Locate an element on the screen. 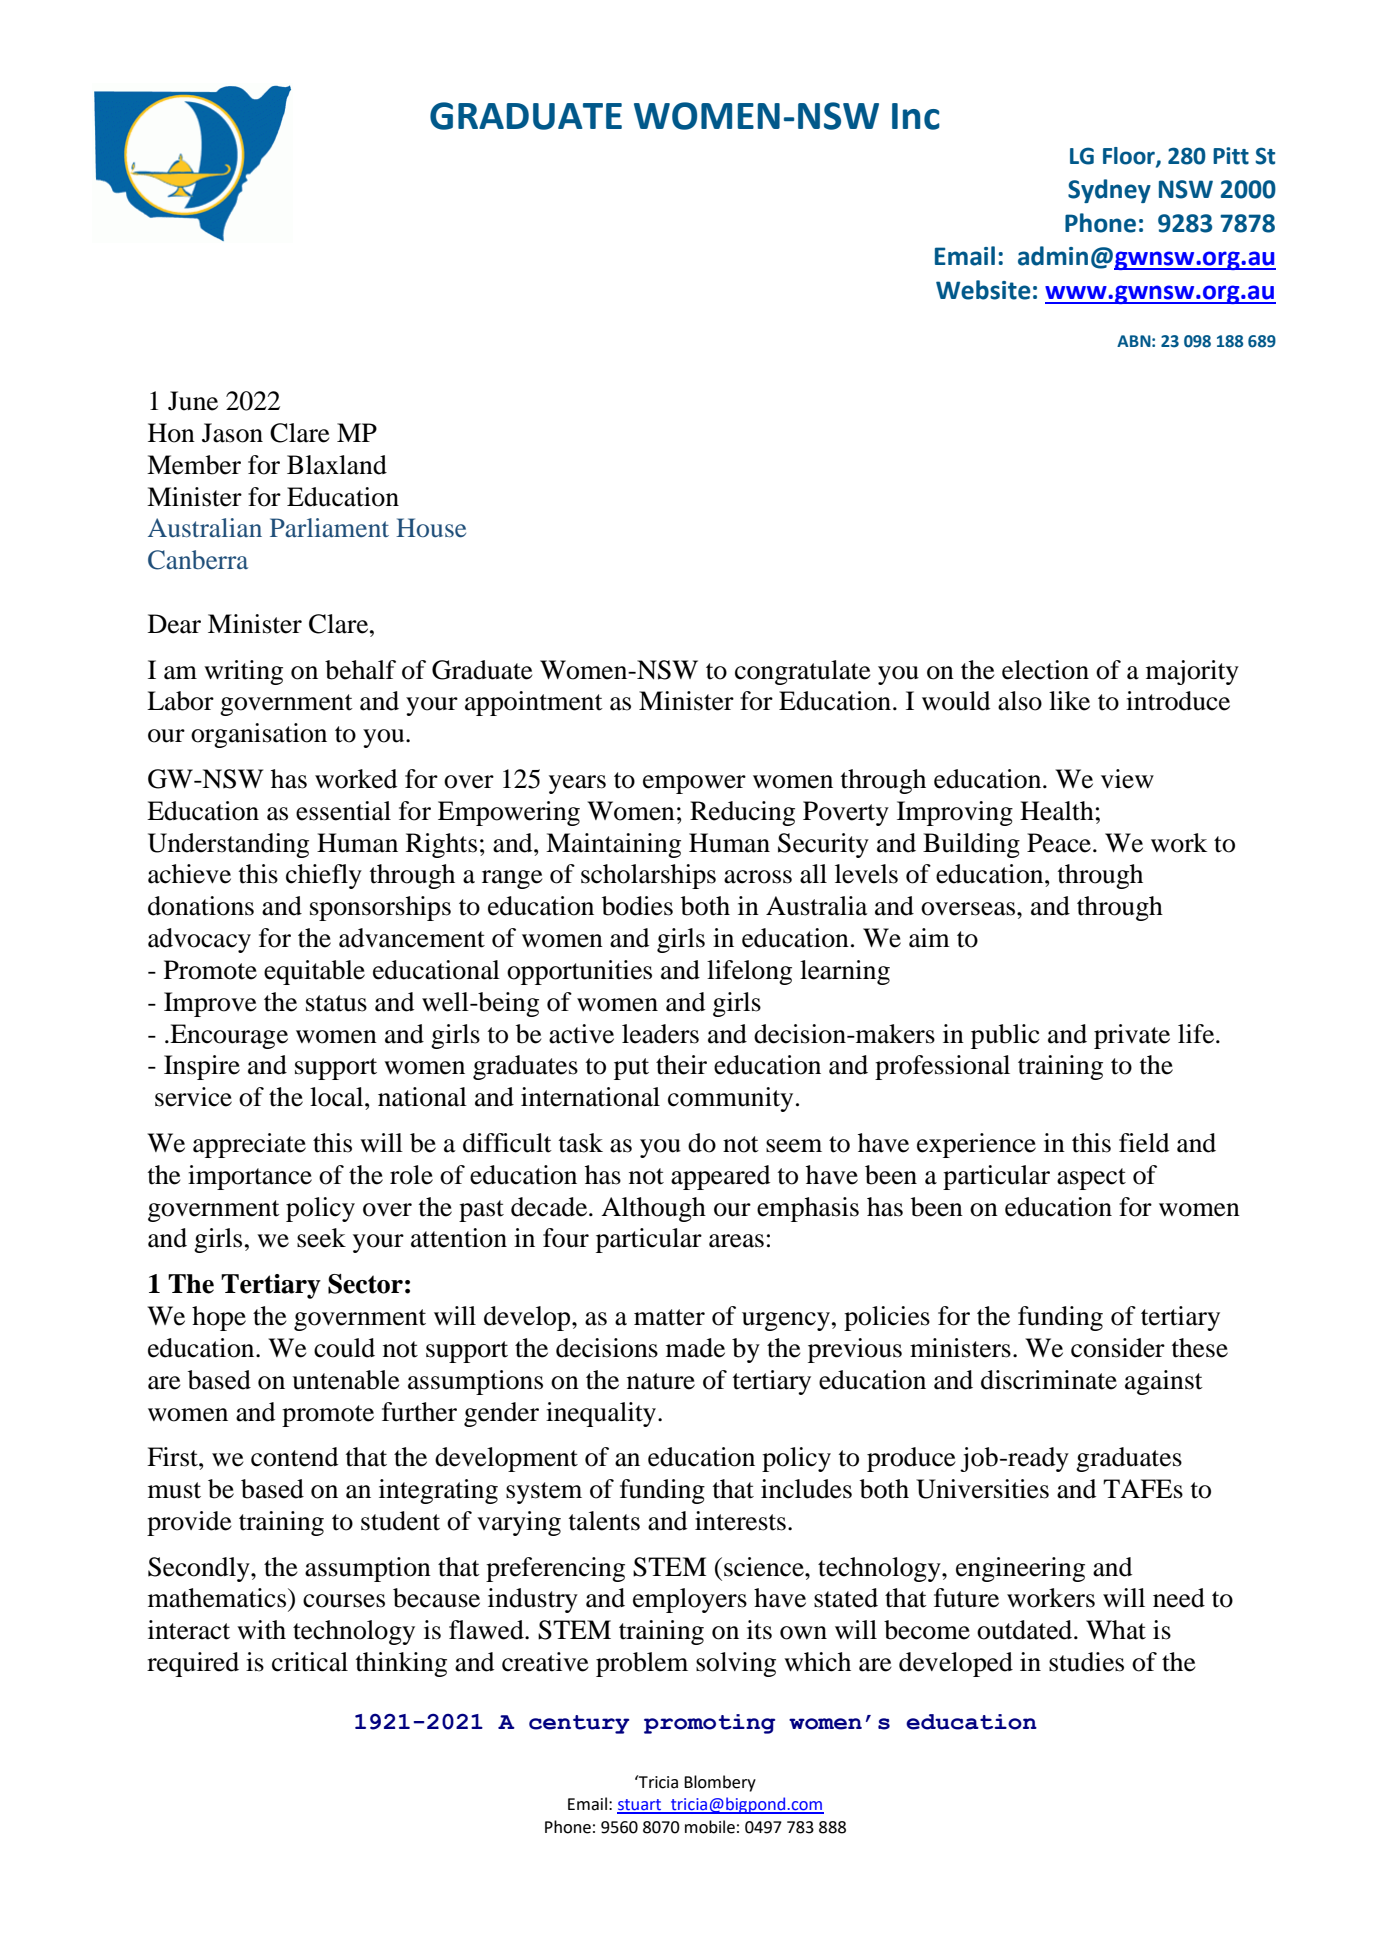 This screenshot has height=1942, width=1374. June is located at coordinates (193, 401).
